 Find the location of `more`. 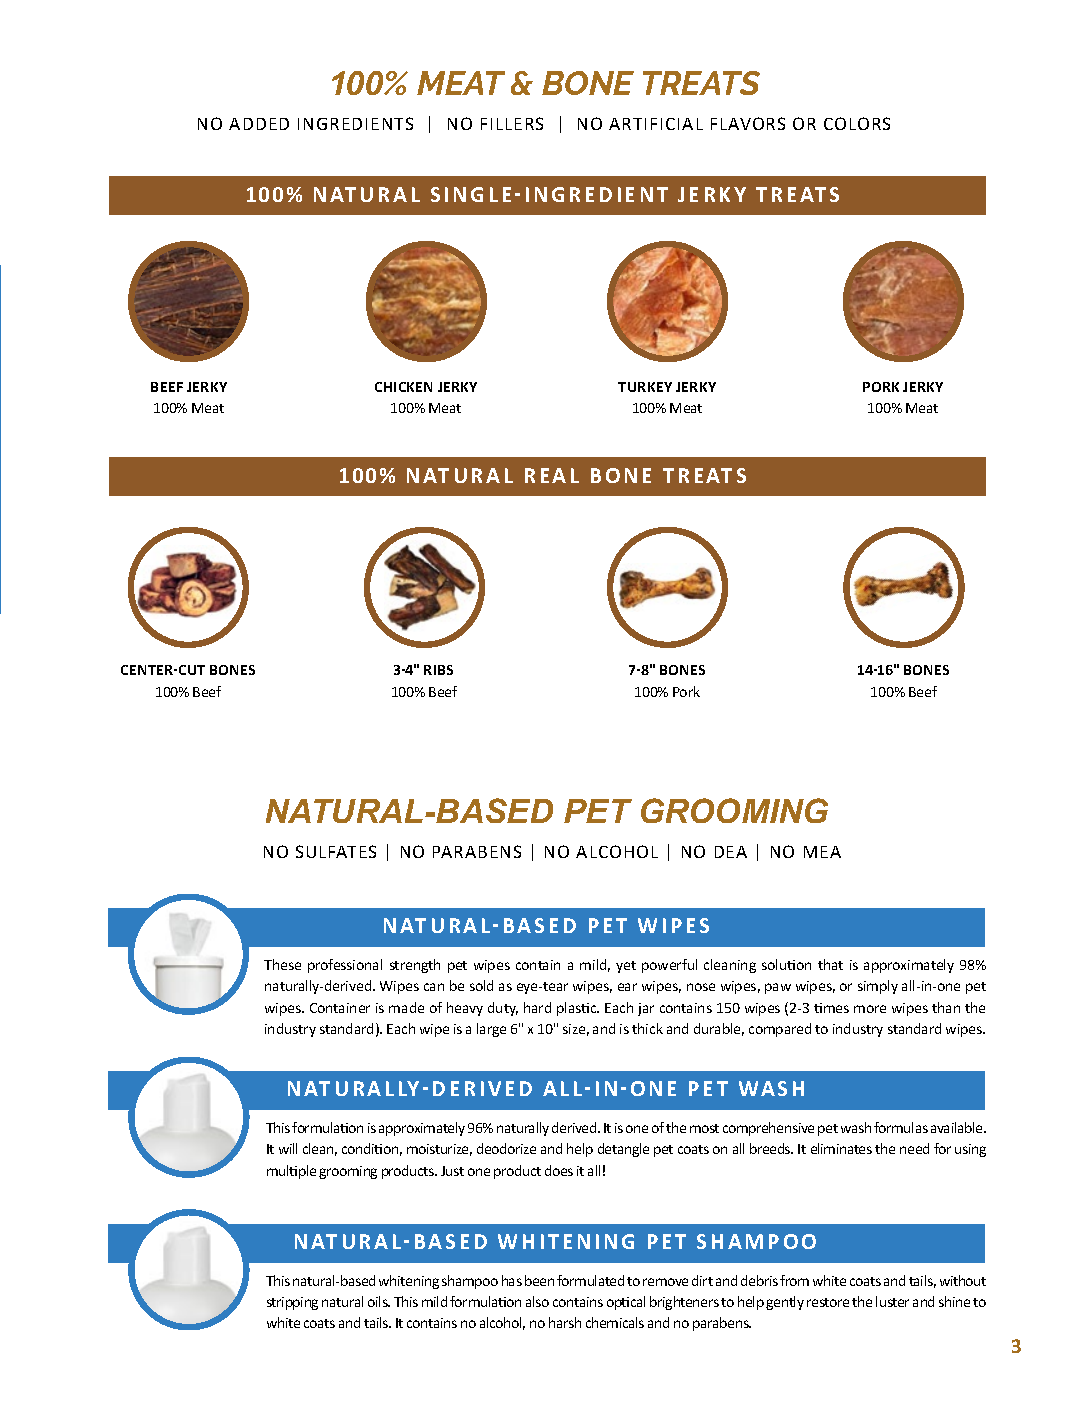

more is located at coordinates (870, 1009).
